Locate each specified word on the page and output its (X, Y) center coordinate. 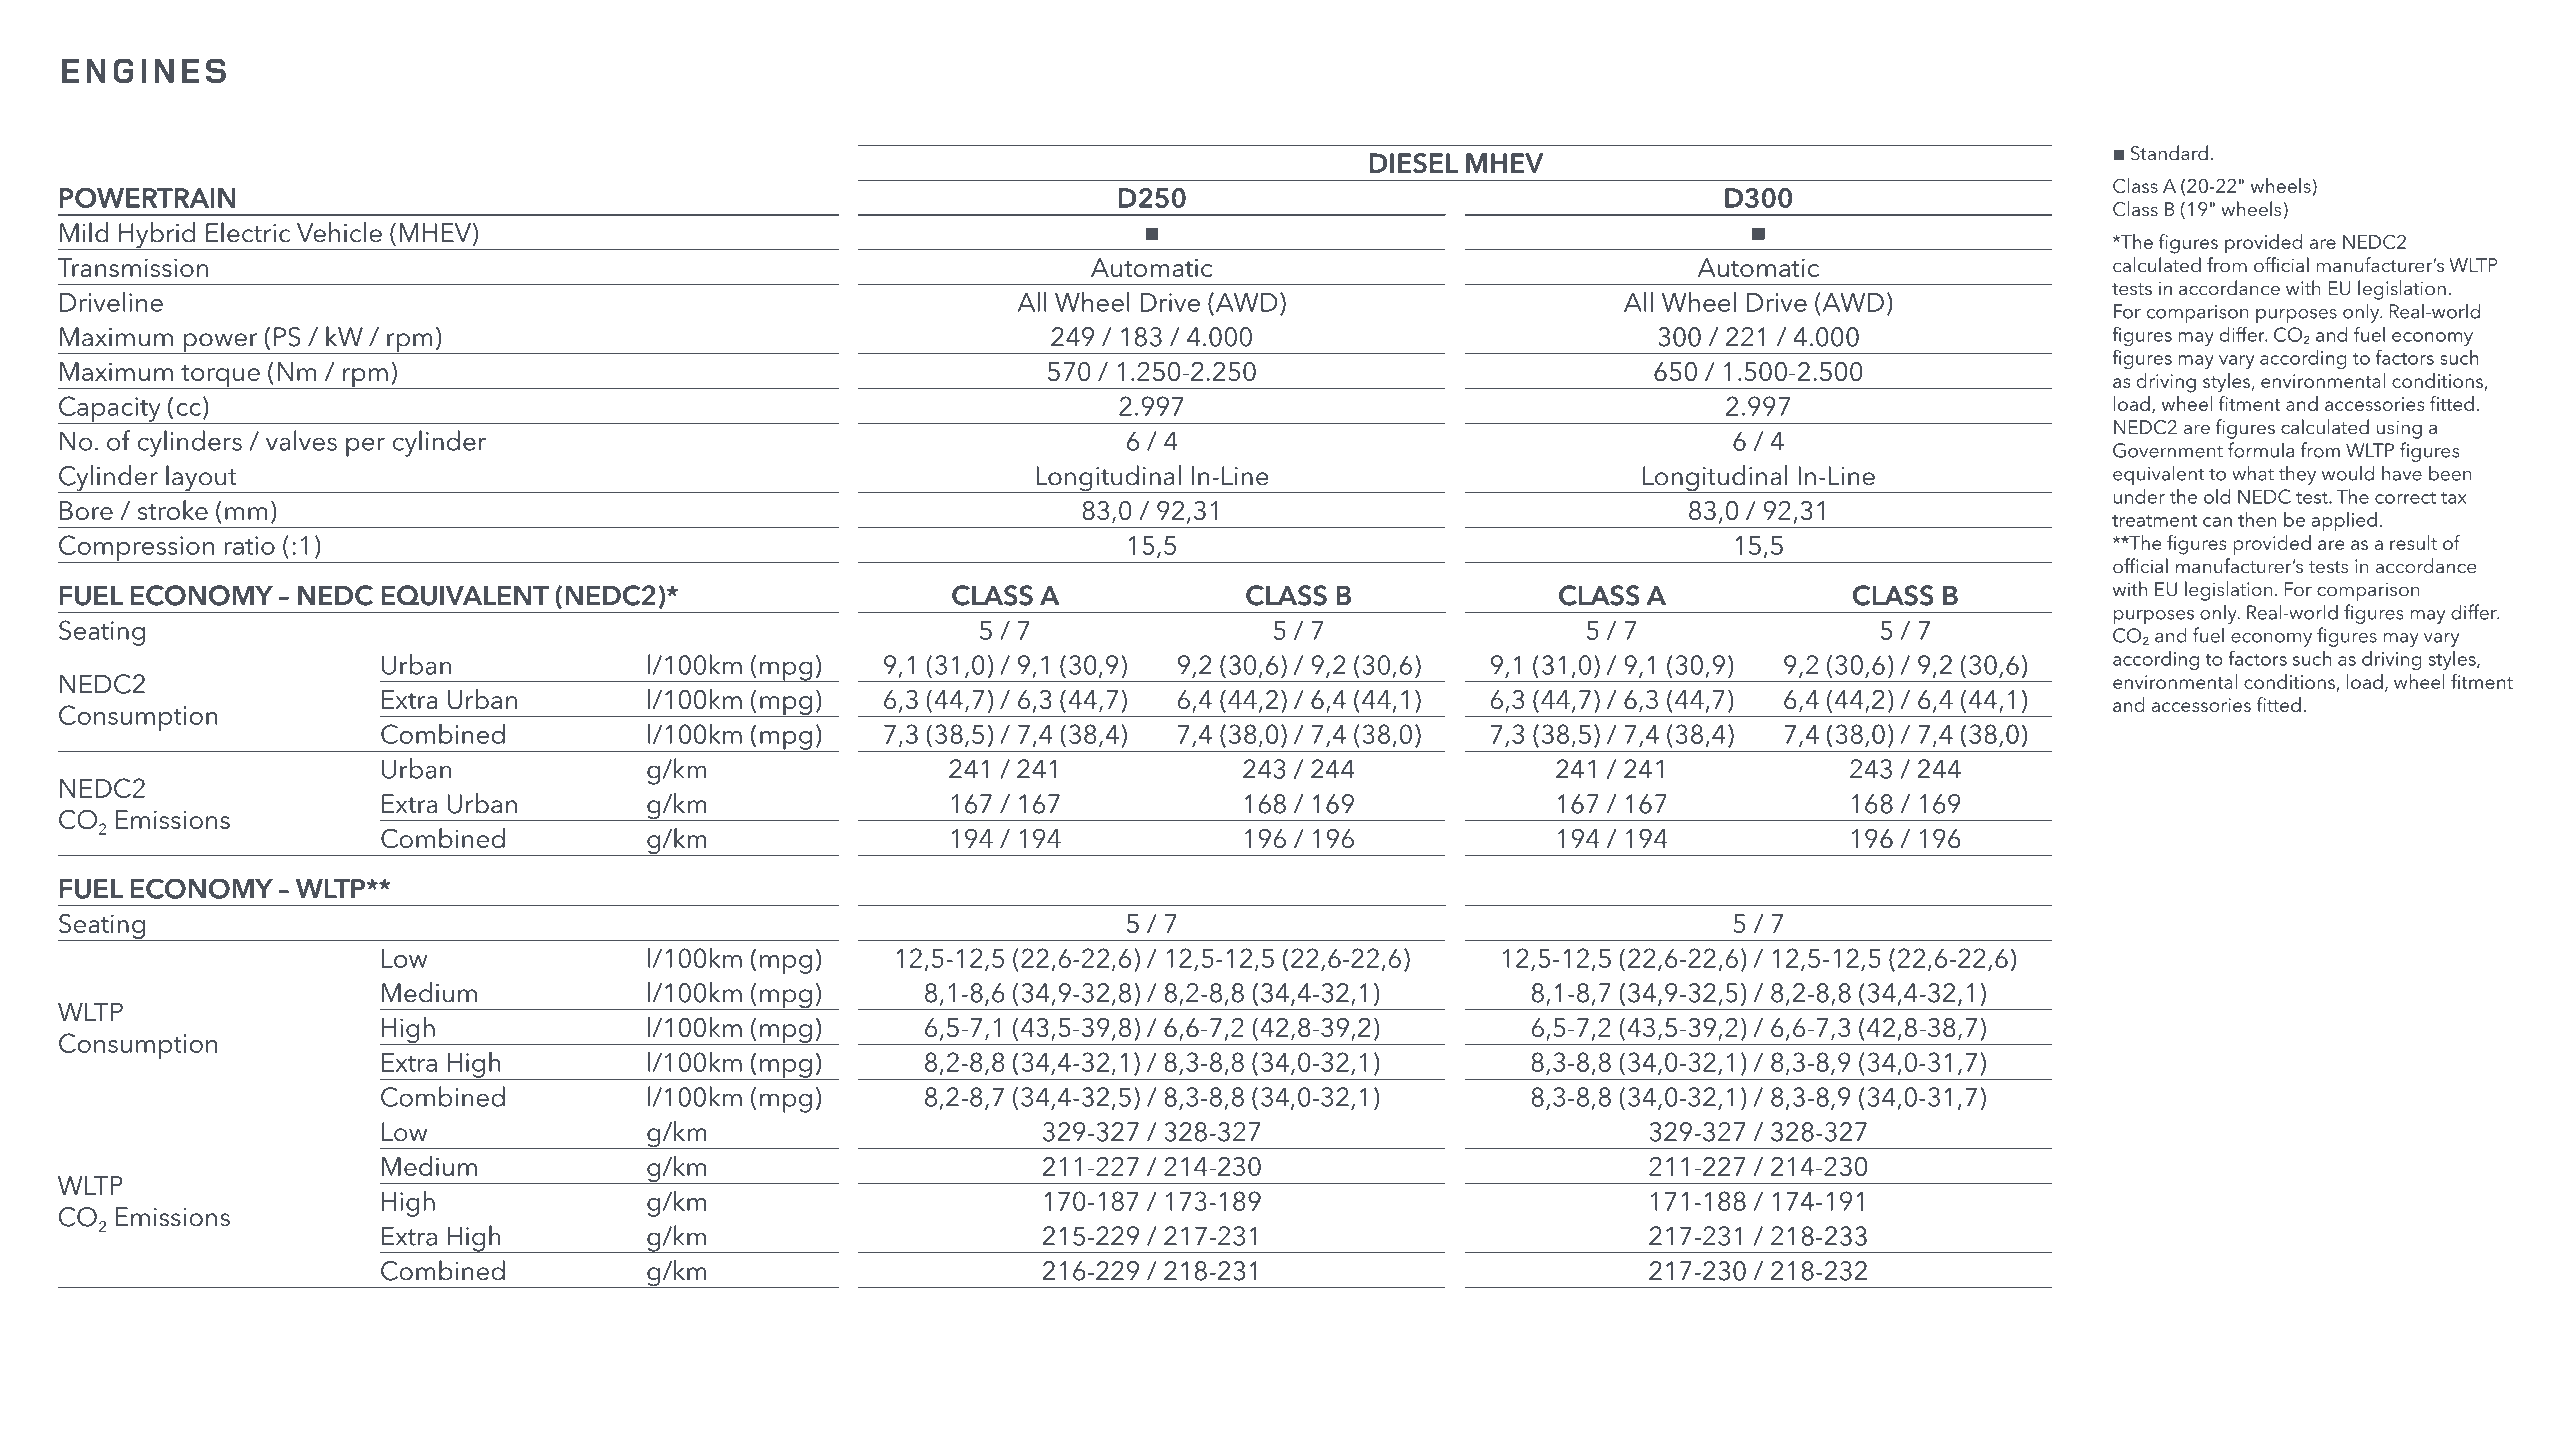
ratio (250, 545)
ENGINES (144, 70)
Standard (2169, 153)
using (2399, 429)
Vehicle (339, 232)
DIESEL (1414, 163)
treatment (2154, 521)
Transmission (133, 267)
